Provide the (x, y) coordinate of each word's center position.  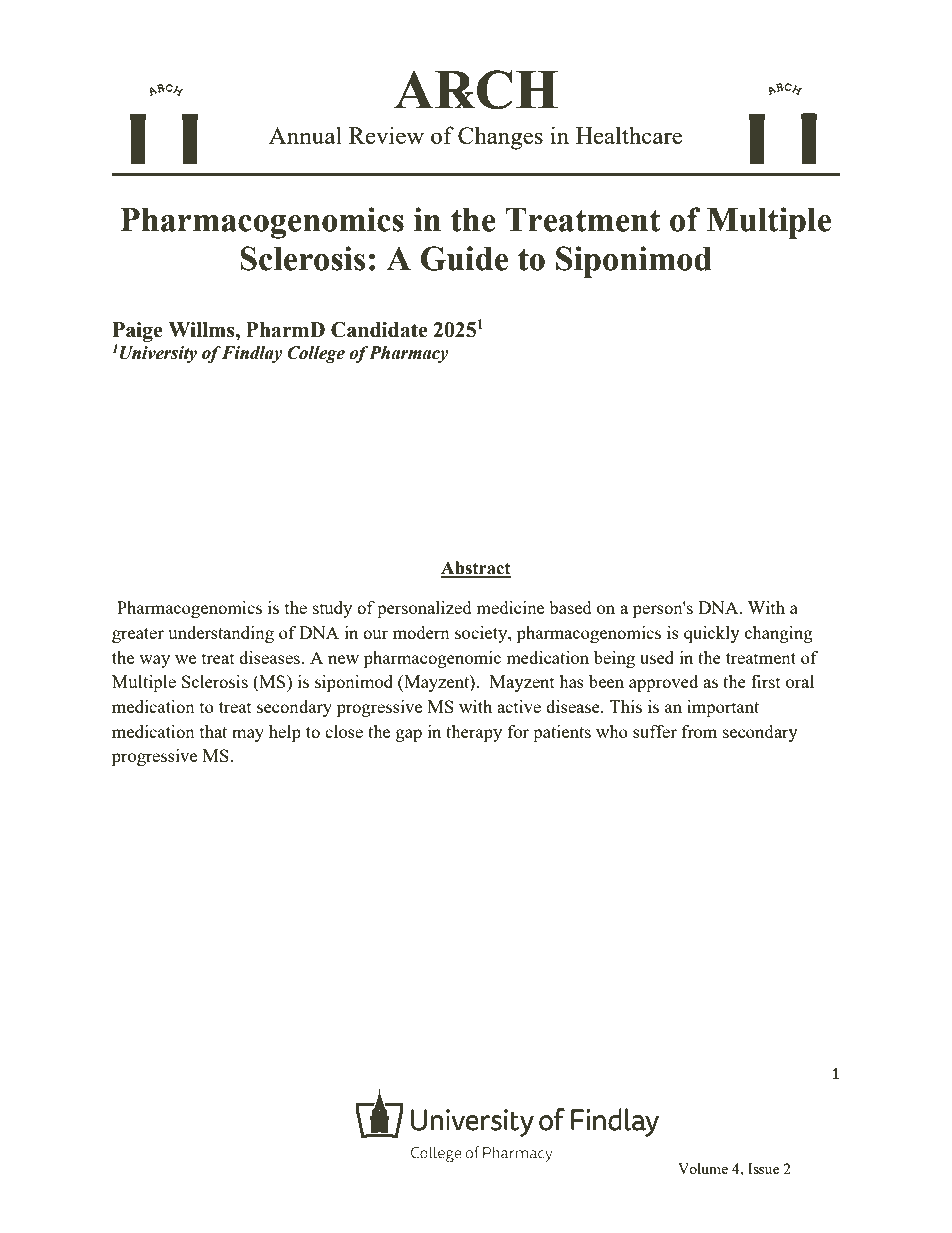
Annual (305, 135)
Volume (703, 1168)
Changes (500, 138)
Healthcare (629, 135)
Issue (763, 1168)
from (699, 731)
